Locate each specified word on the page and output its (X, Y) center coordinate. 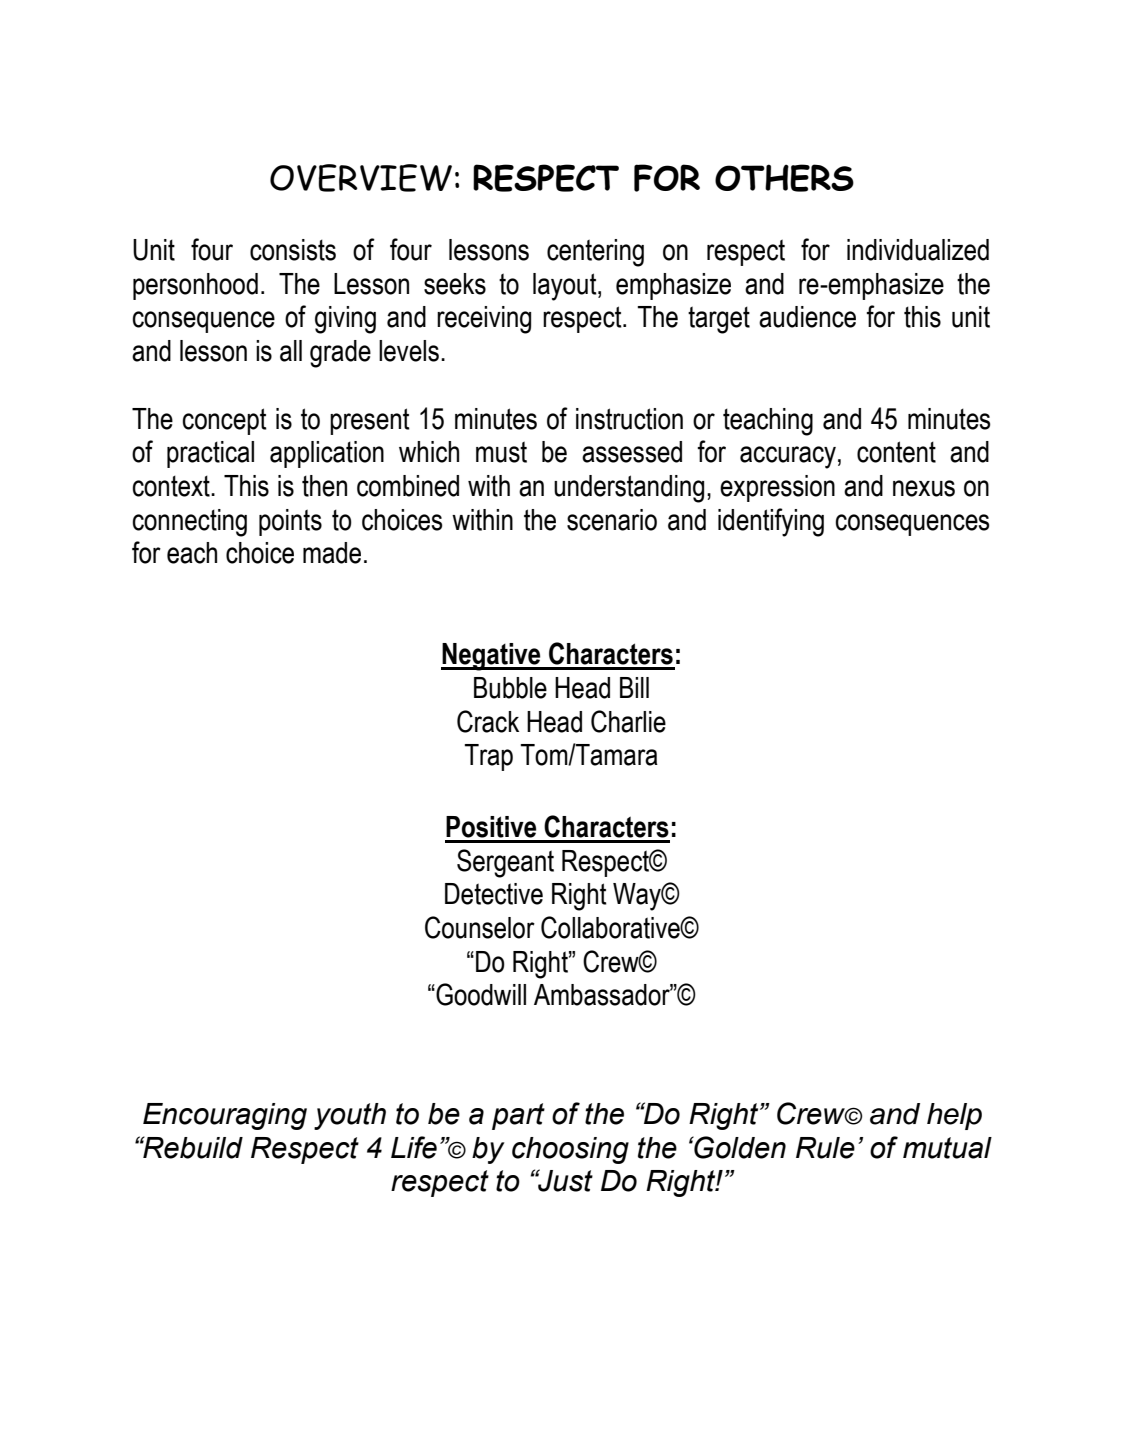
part (518, 1116)
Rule (825, 1148)
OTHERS (784, 178)
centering (595, 253)
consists (293, 250)
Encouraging (225, 1116)
